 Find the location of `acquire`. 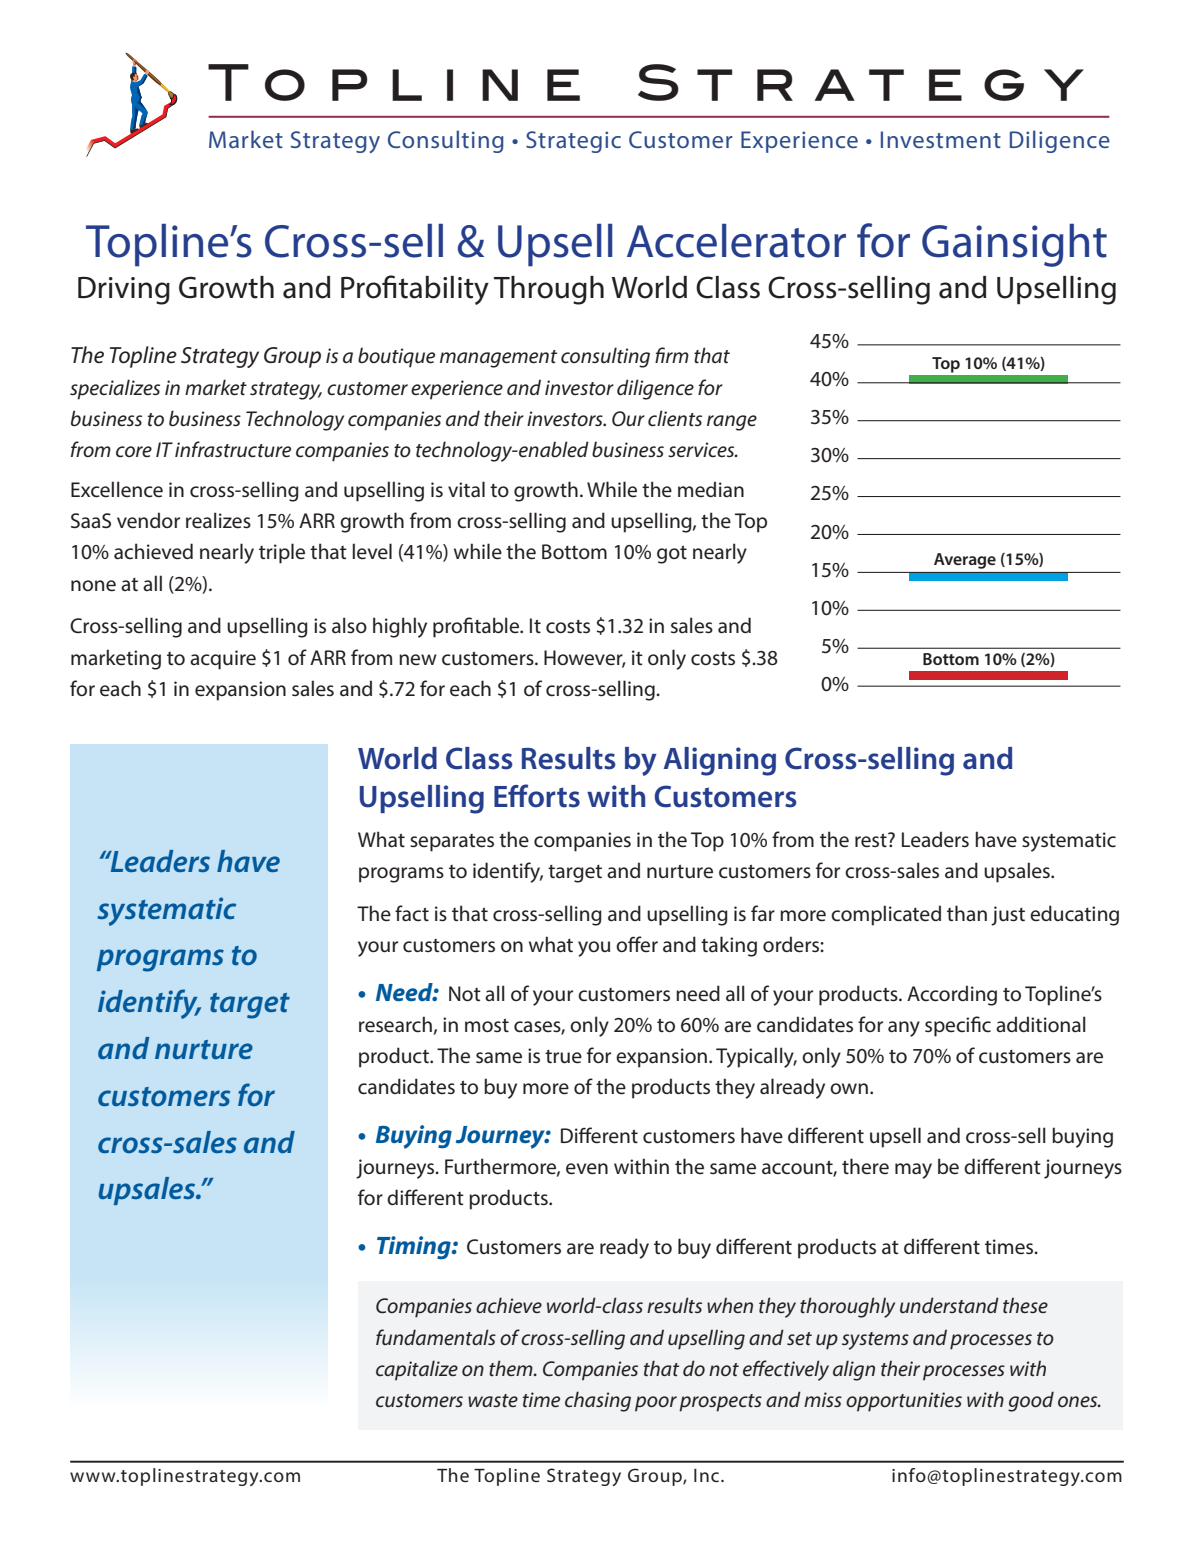

acquire is located at coordinates (223, 660).
